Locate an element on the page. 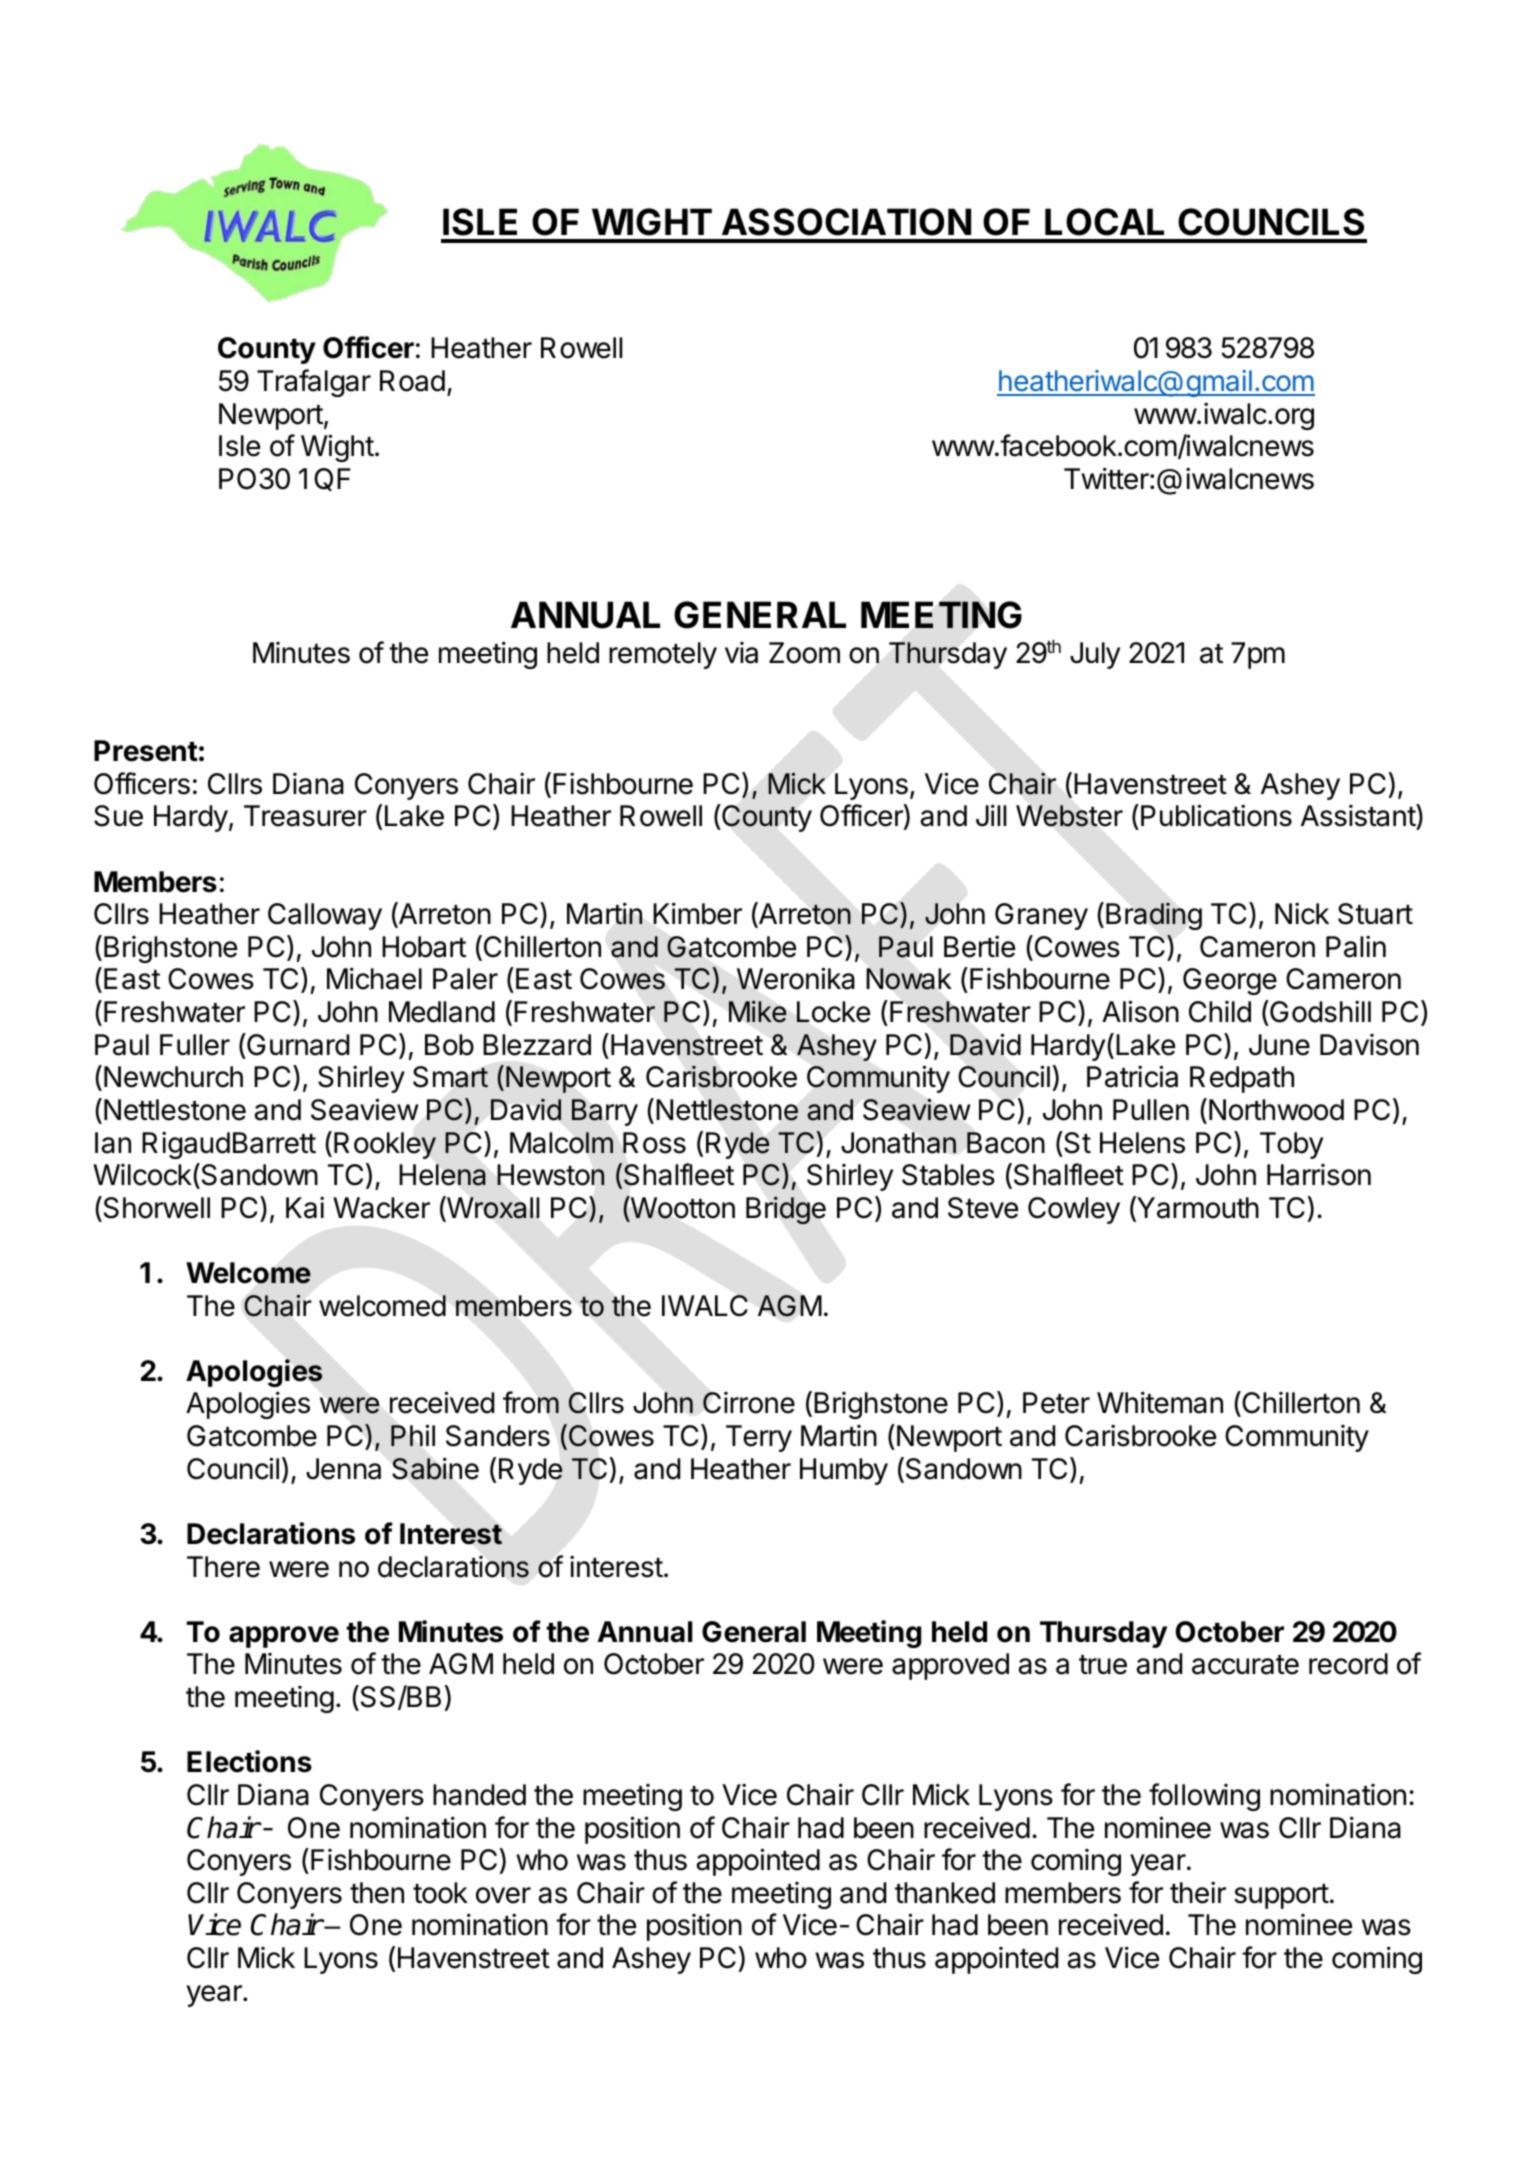  Treasurer is located at coordinates (305, 816).
